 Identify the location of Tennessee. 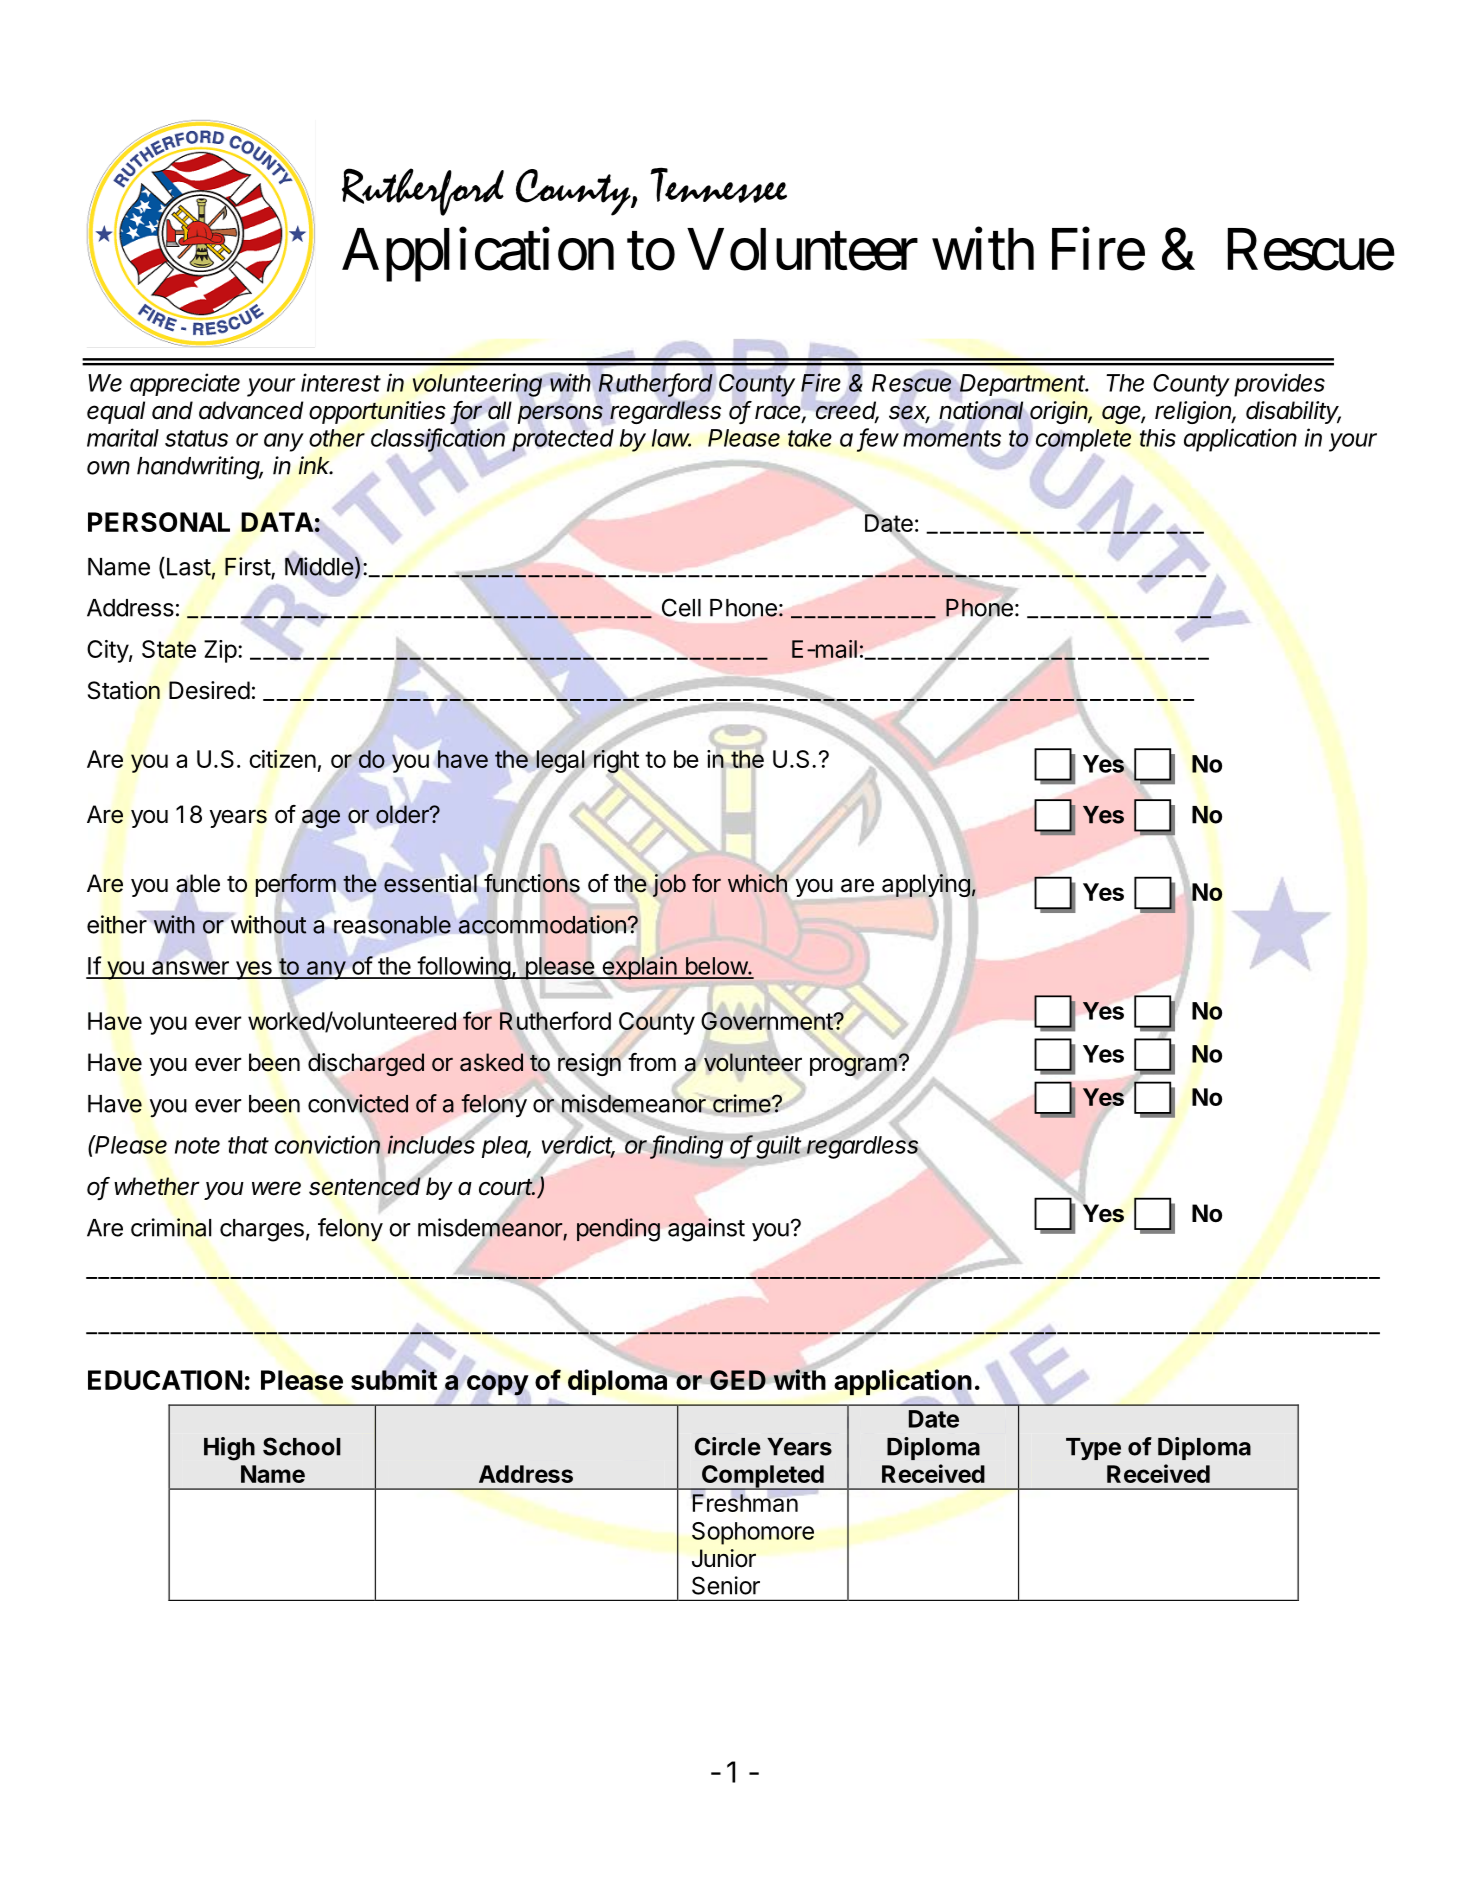
(718, 185).
